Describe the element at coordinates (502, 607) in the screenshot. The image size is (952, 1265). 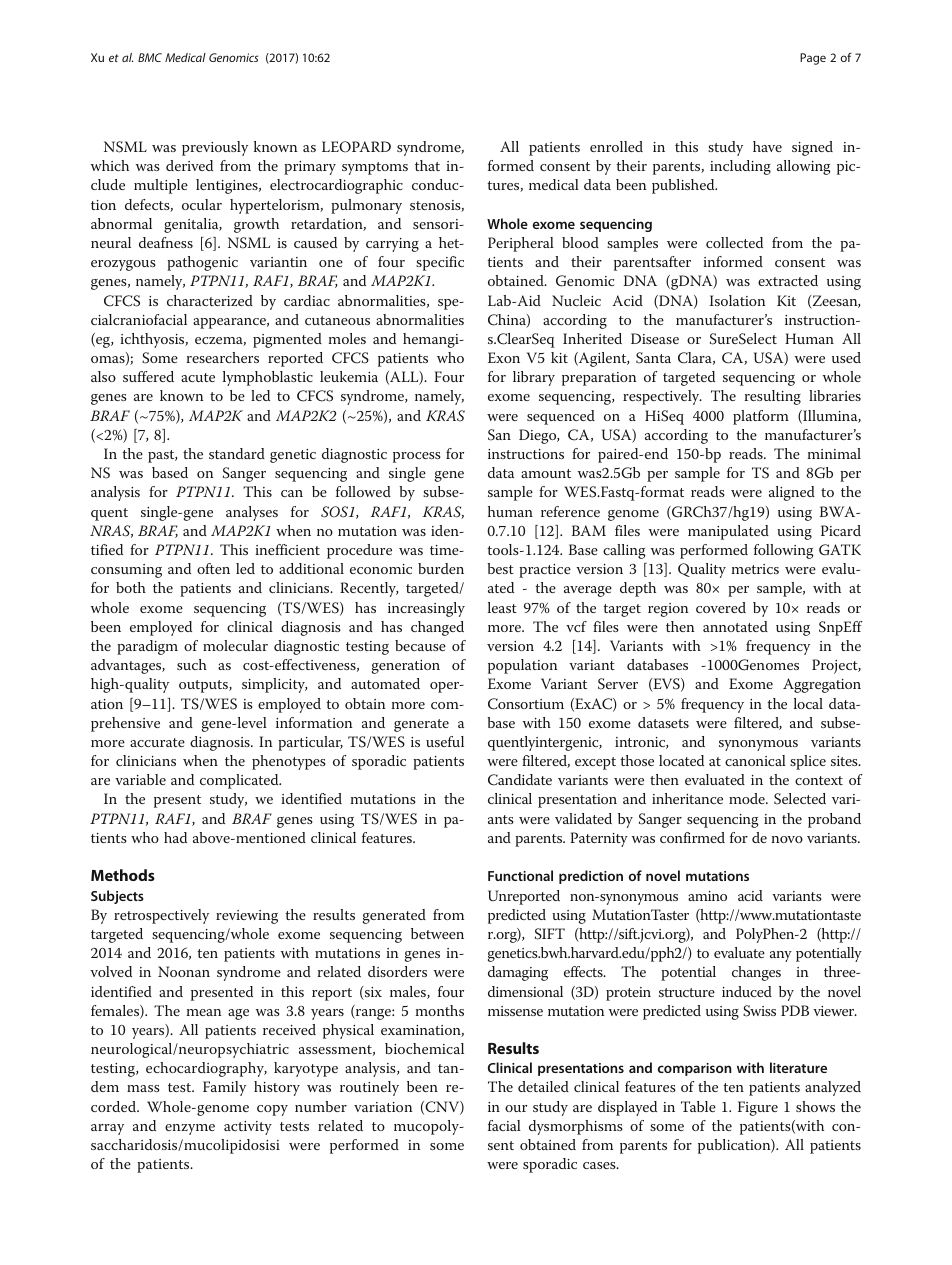
I see `least` at that location.
